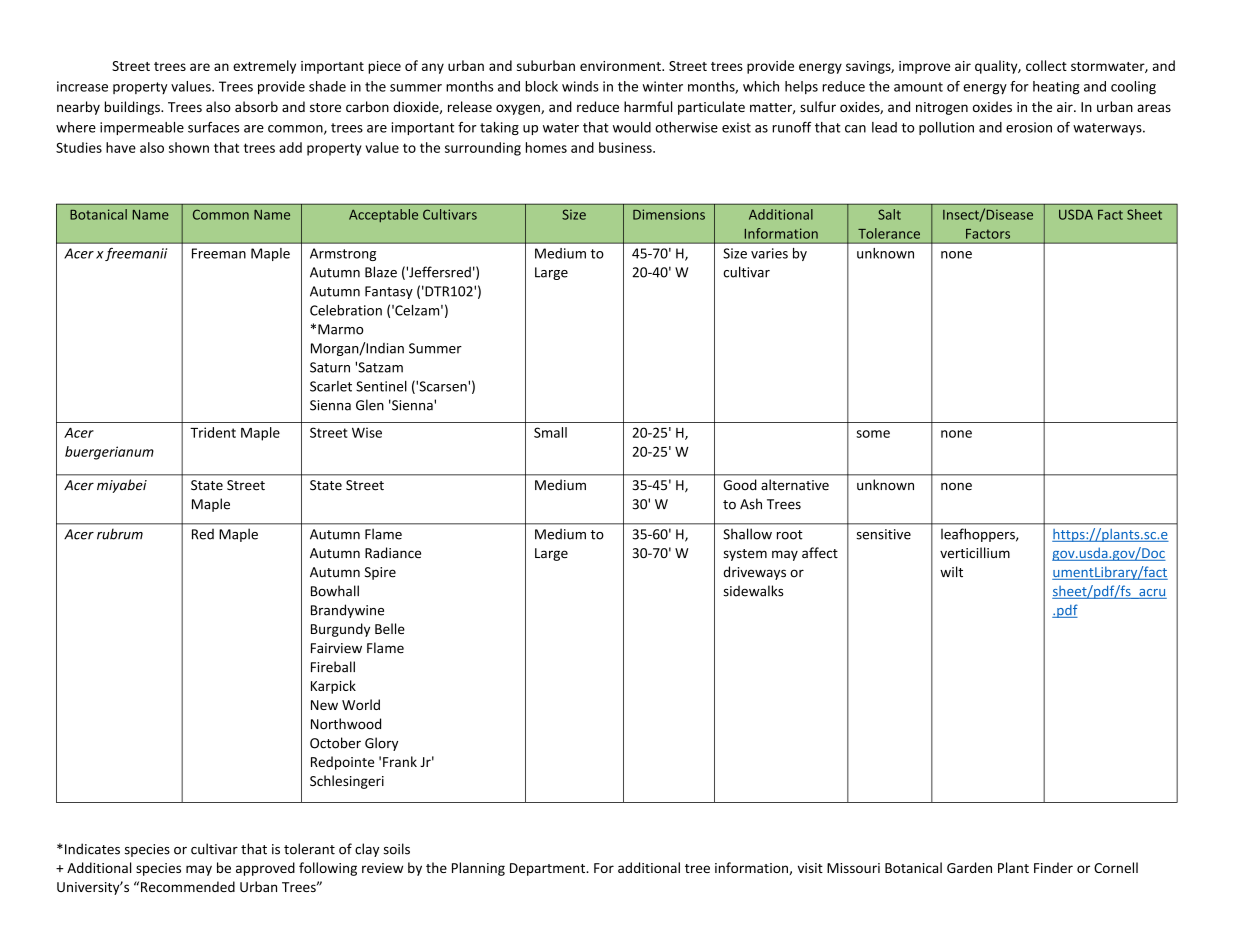  Describe the element at coordinates (1056, 88) in the screenshot. I see `heating` at that location.
